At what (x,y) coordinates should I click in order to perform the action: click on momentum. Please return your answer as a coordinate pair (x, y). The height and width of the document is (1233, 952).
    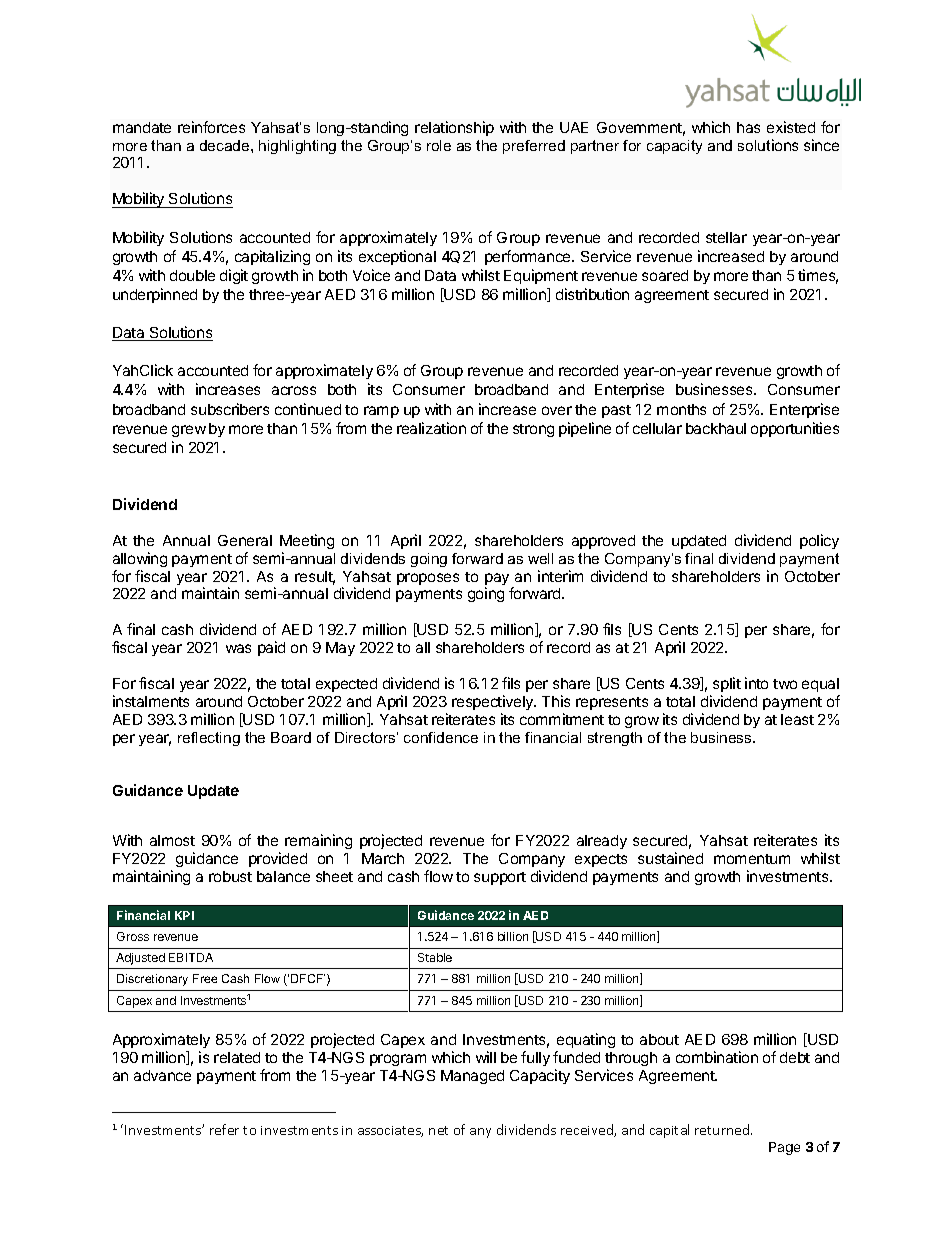
    Looking at the image, I should click on (752, 859).
